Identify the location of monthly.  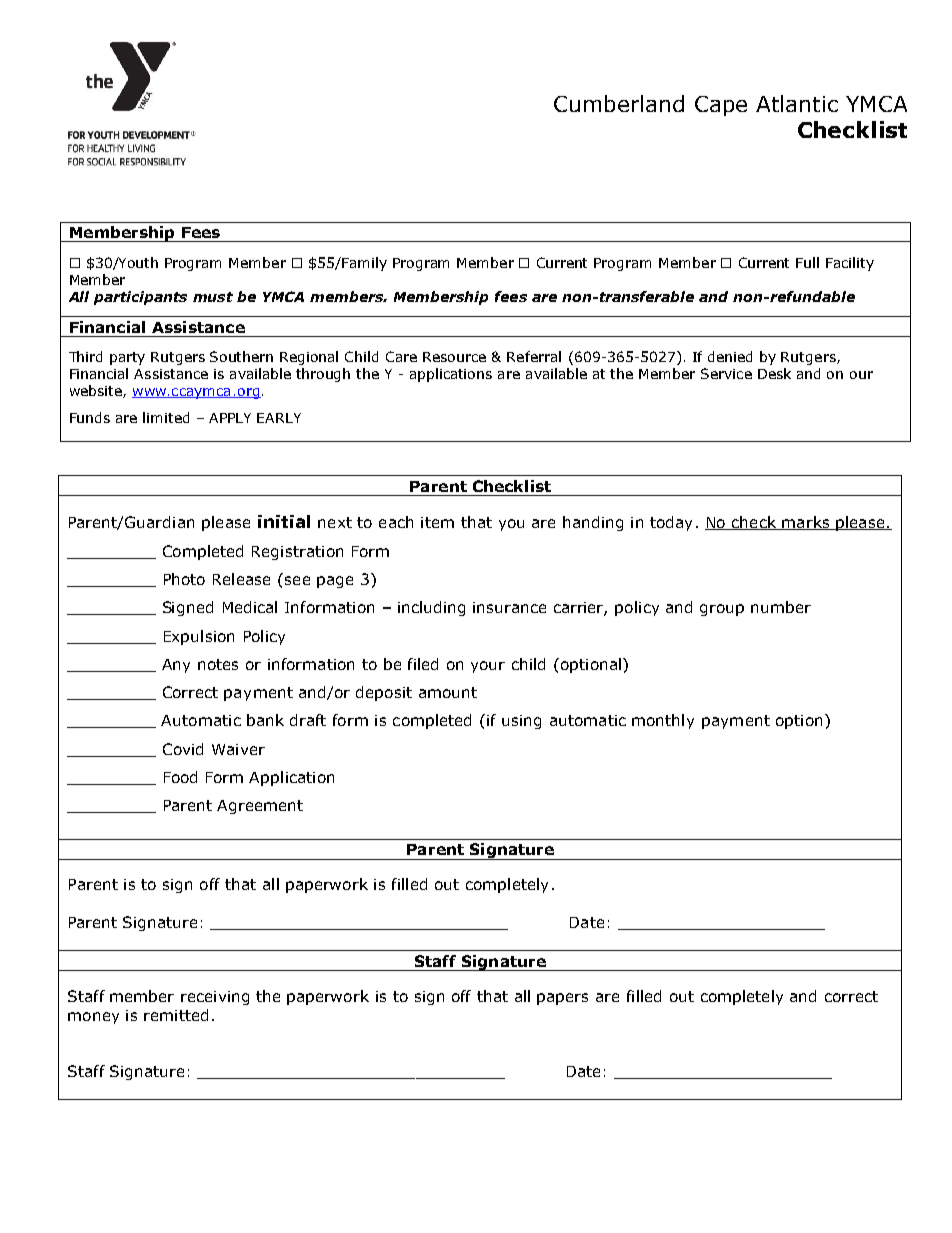
(663, 721).
